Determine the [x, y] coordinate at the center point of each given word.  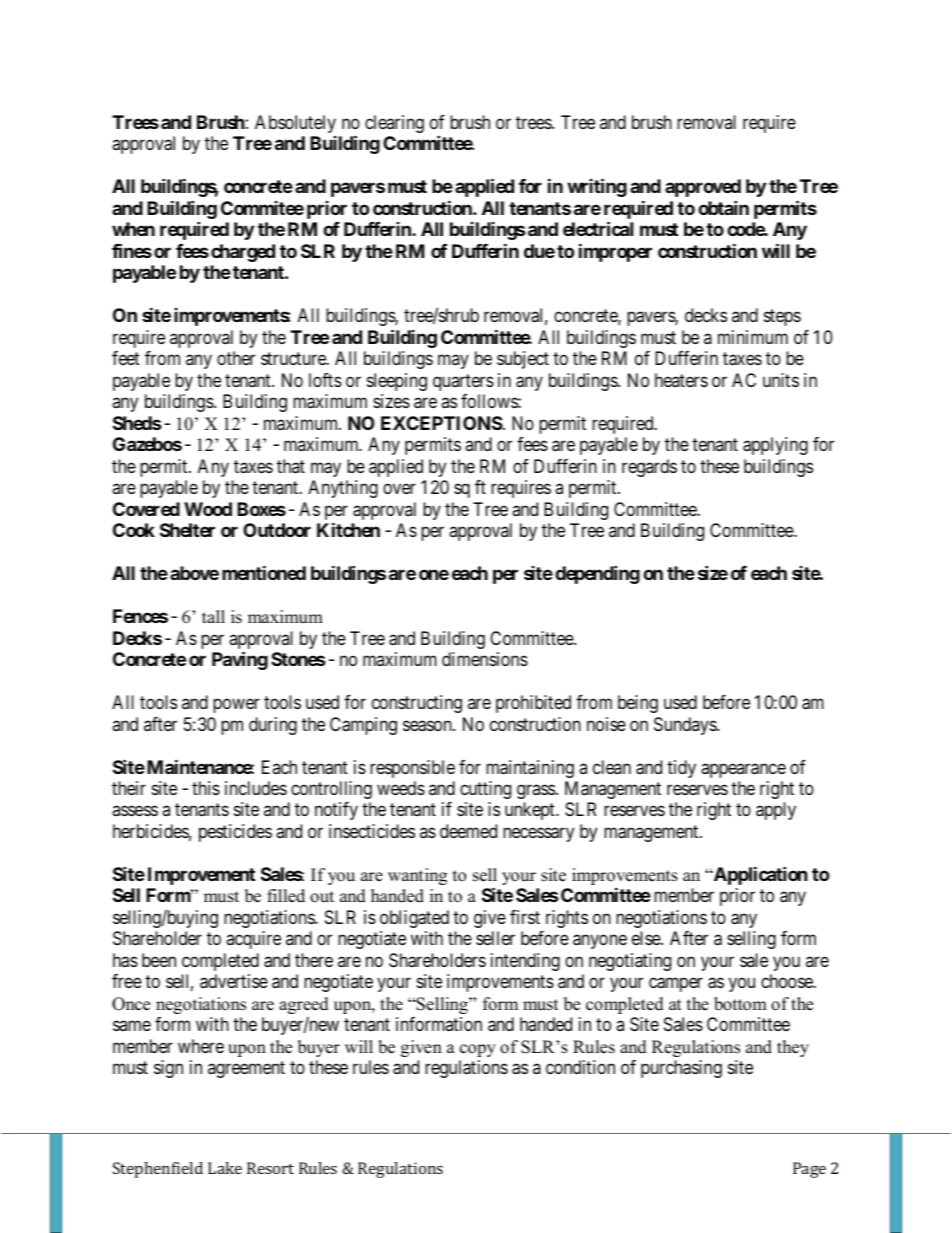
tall [213, 616]
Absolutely [295, 124]
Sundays [686, 726]
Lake [225, 1168]
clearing [394, 124]
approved [703, 188]
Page [809, 1170]
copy [478, 1050]
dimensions [485, 659]
